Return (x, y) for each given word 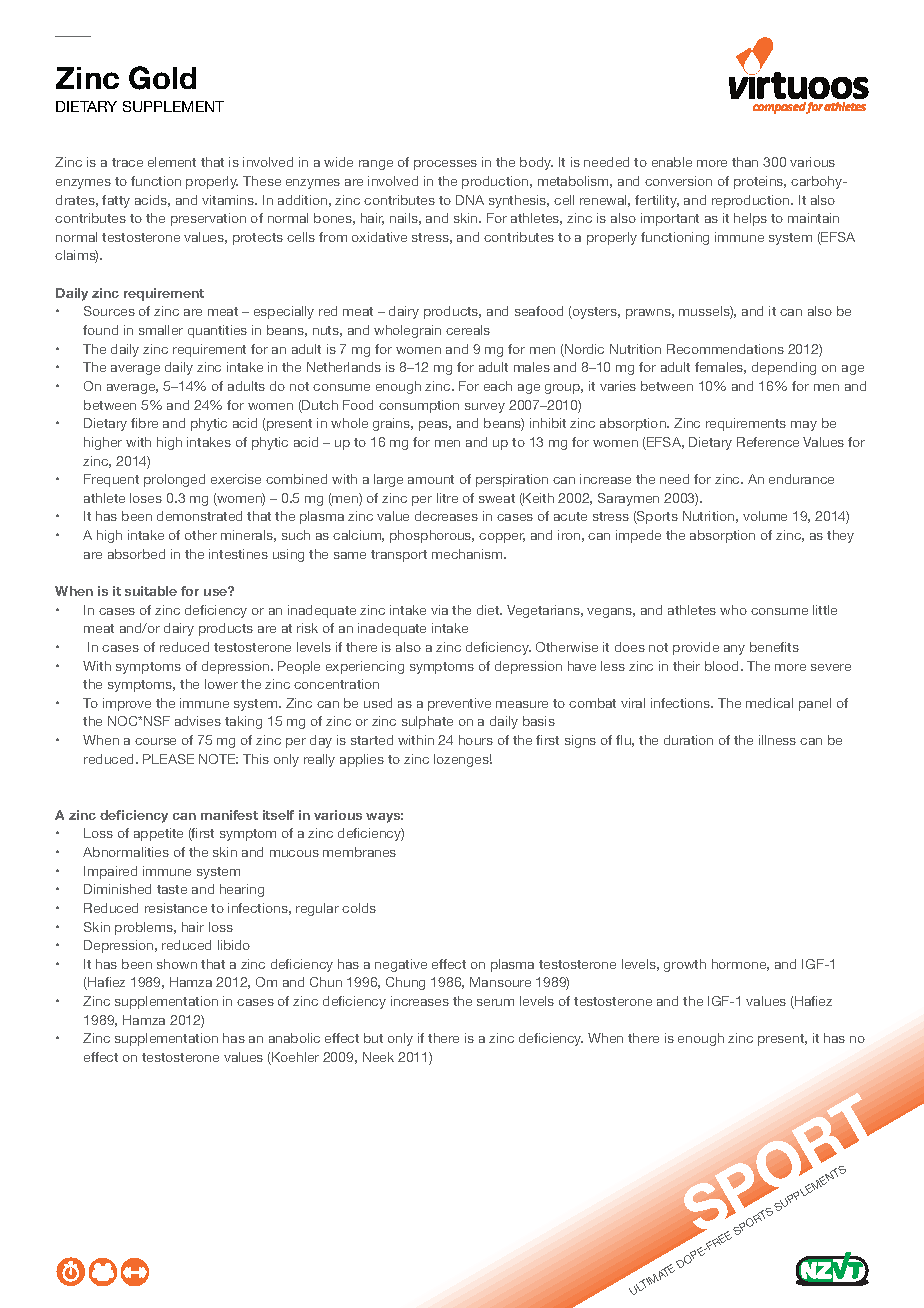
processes (445, 165)
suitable (151, 591)
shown (177, 964)
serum (495, 1002)
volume (765, 516)
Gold (162, 78)
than (745, 162)
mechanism (468, 554)
